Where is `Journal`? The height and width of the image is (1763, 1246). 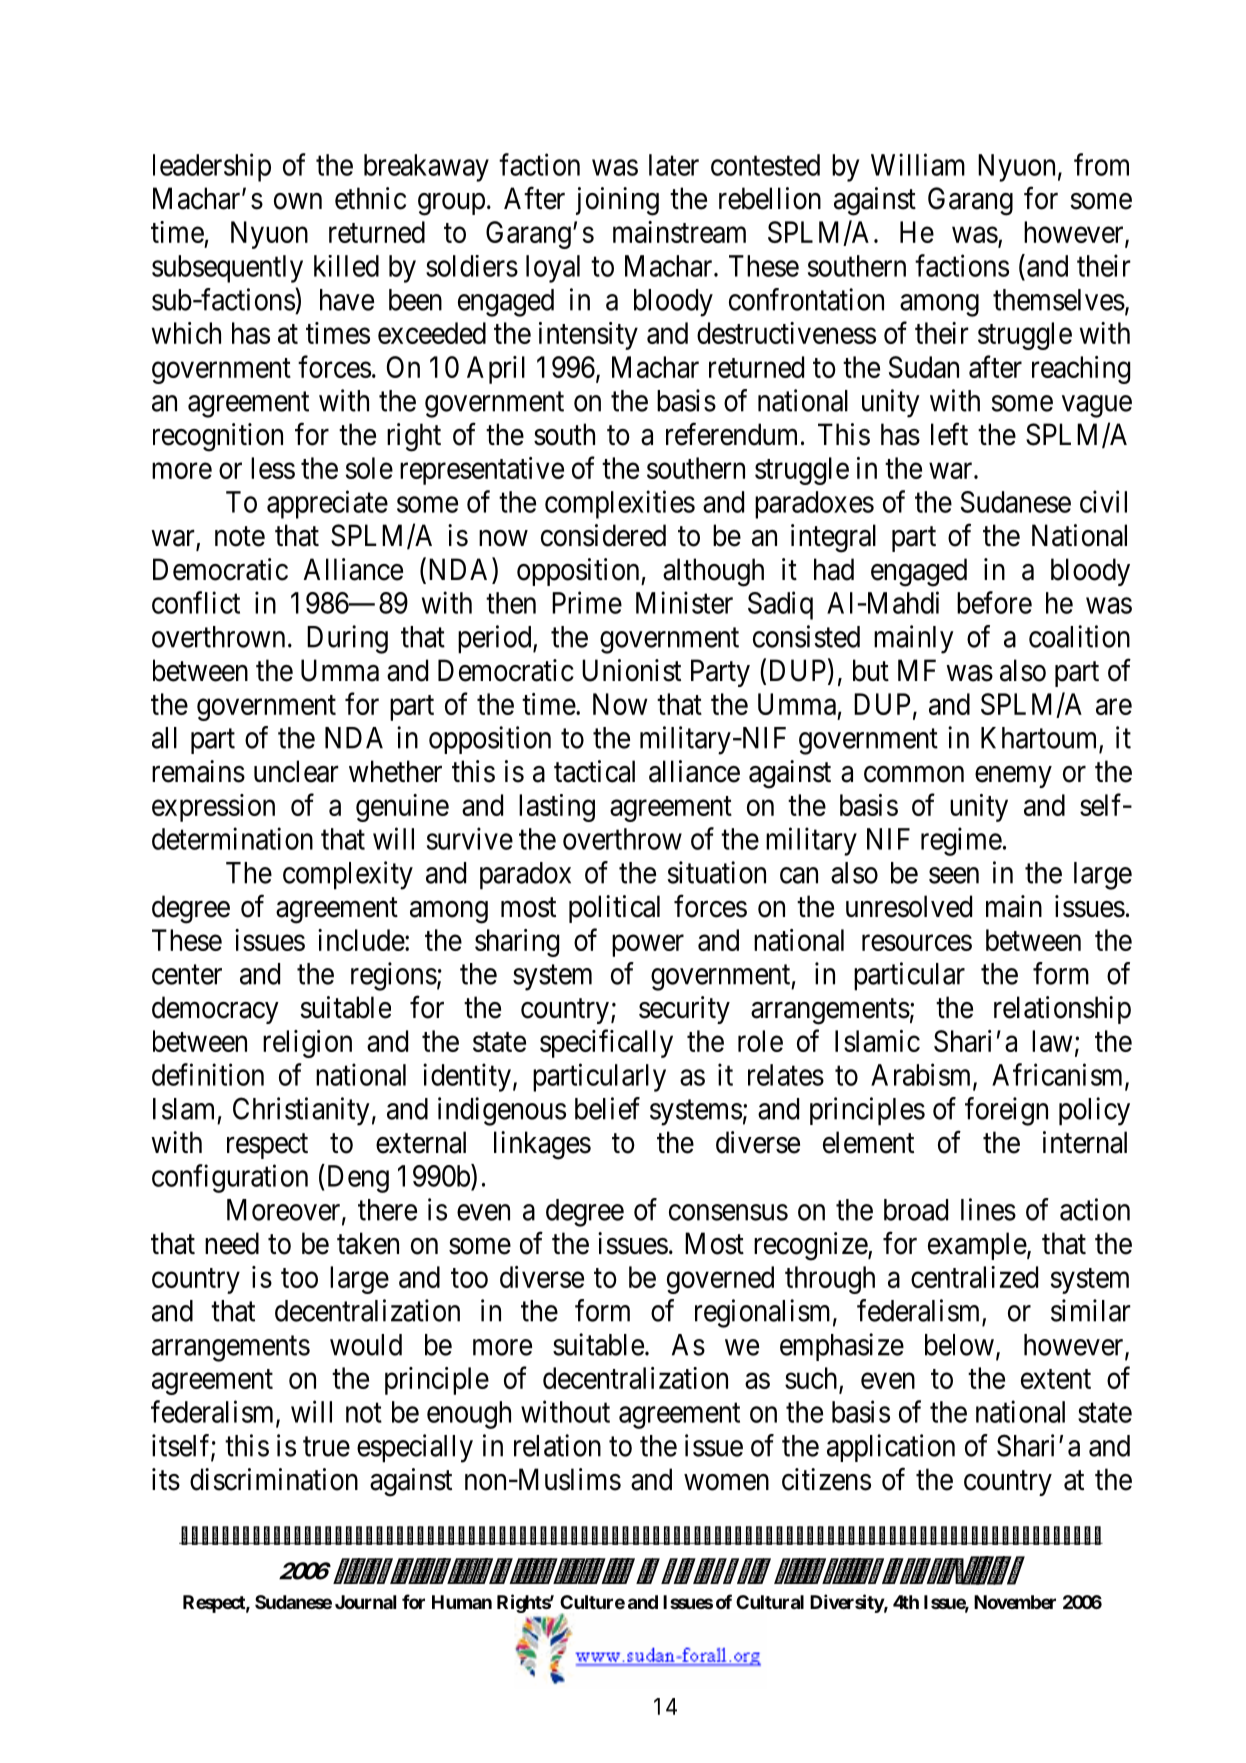 Journal is located at coordinates (365, 1602).
